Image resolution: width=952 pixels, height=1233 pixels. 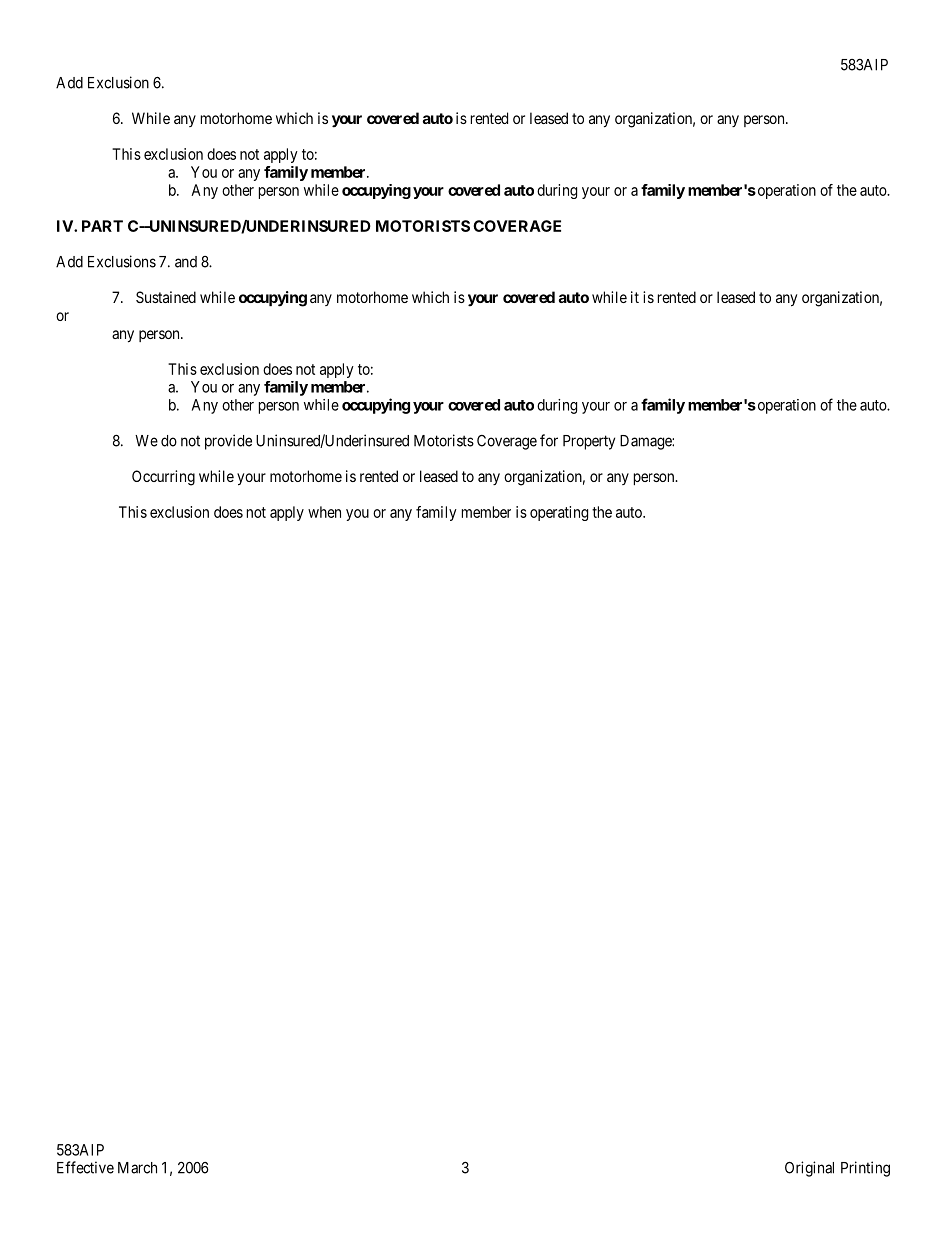 I want to click on when, so click(x=324, y=512).
